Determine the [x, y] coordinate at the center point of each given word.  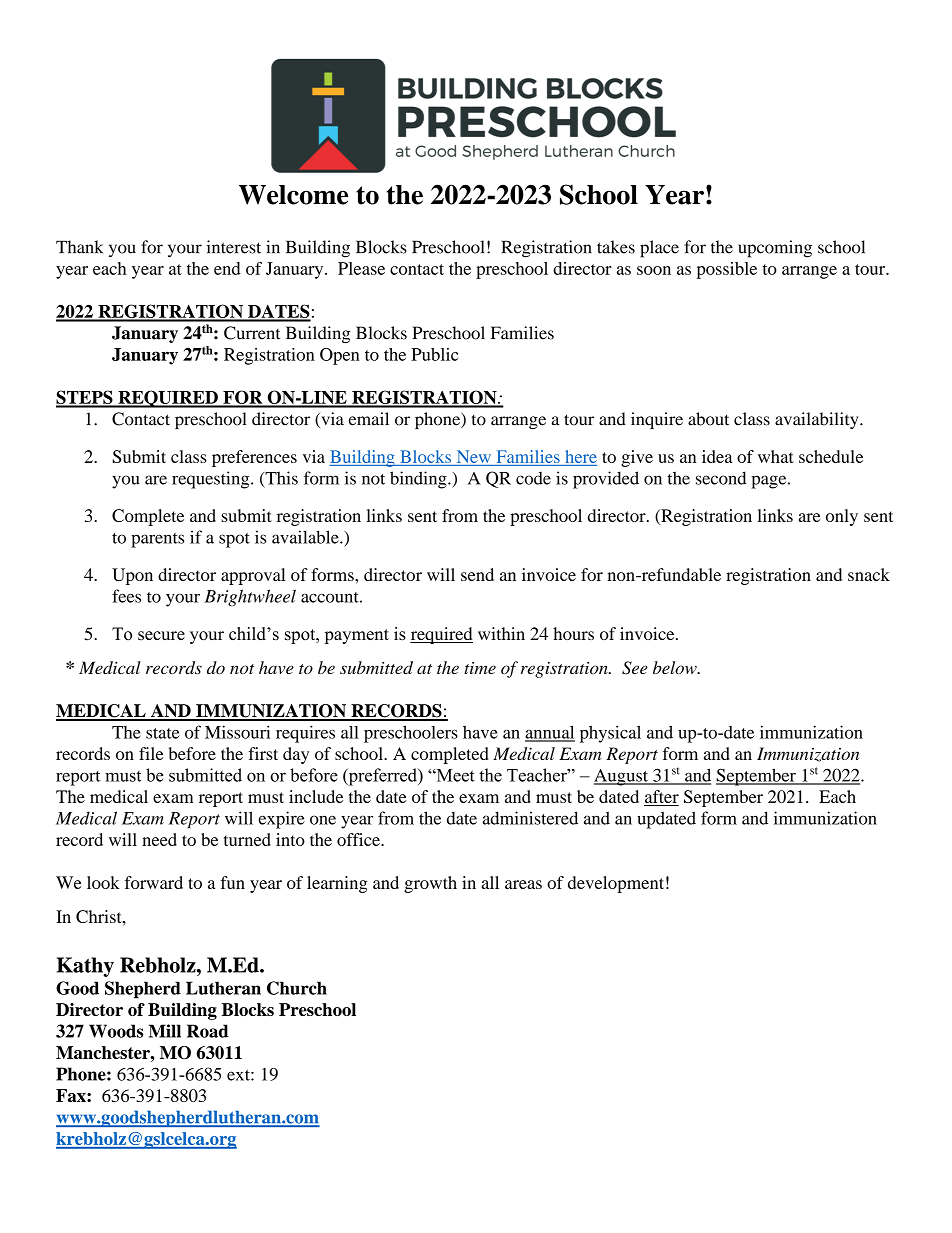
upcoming [775, 249]
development [616, 884]
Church [297, 988]
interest [233, 247]
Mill [165, 1031]
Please [361, 268]
